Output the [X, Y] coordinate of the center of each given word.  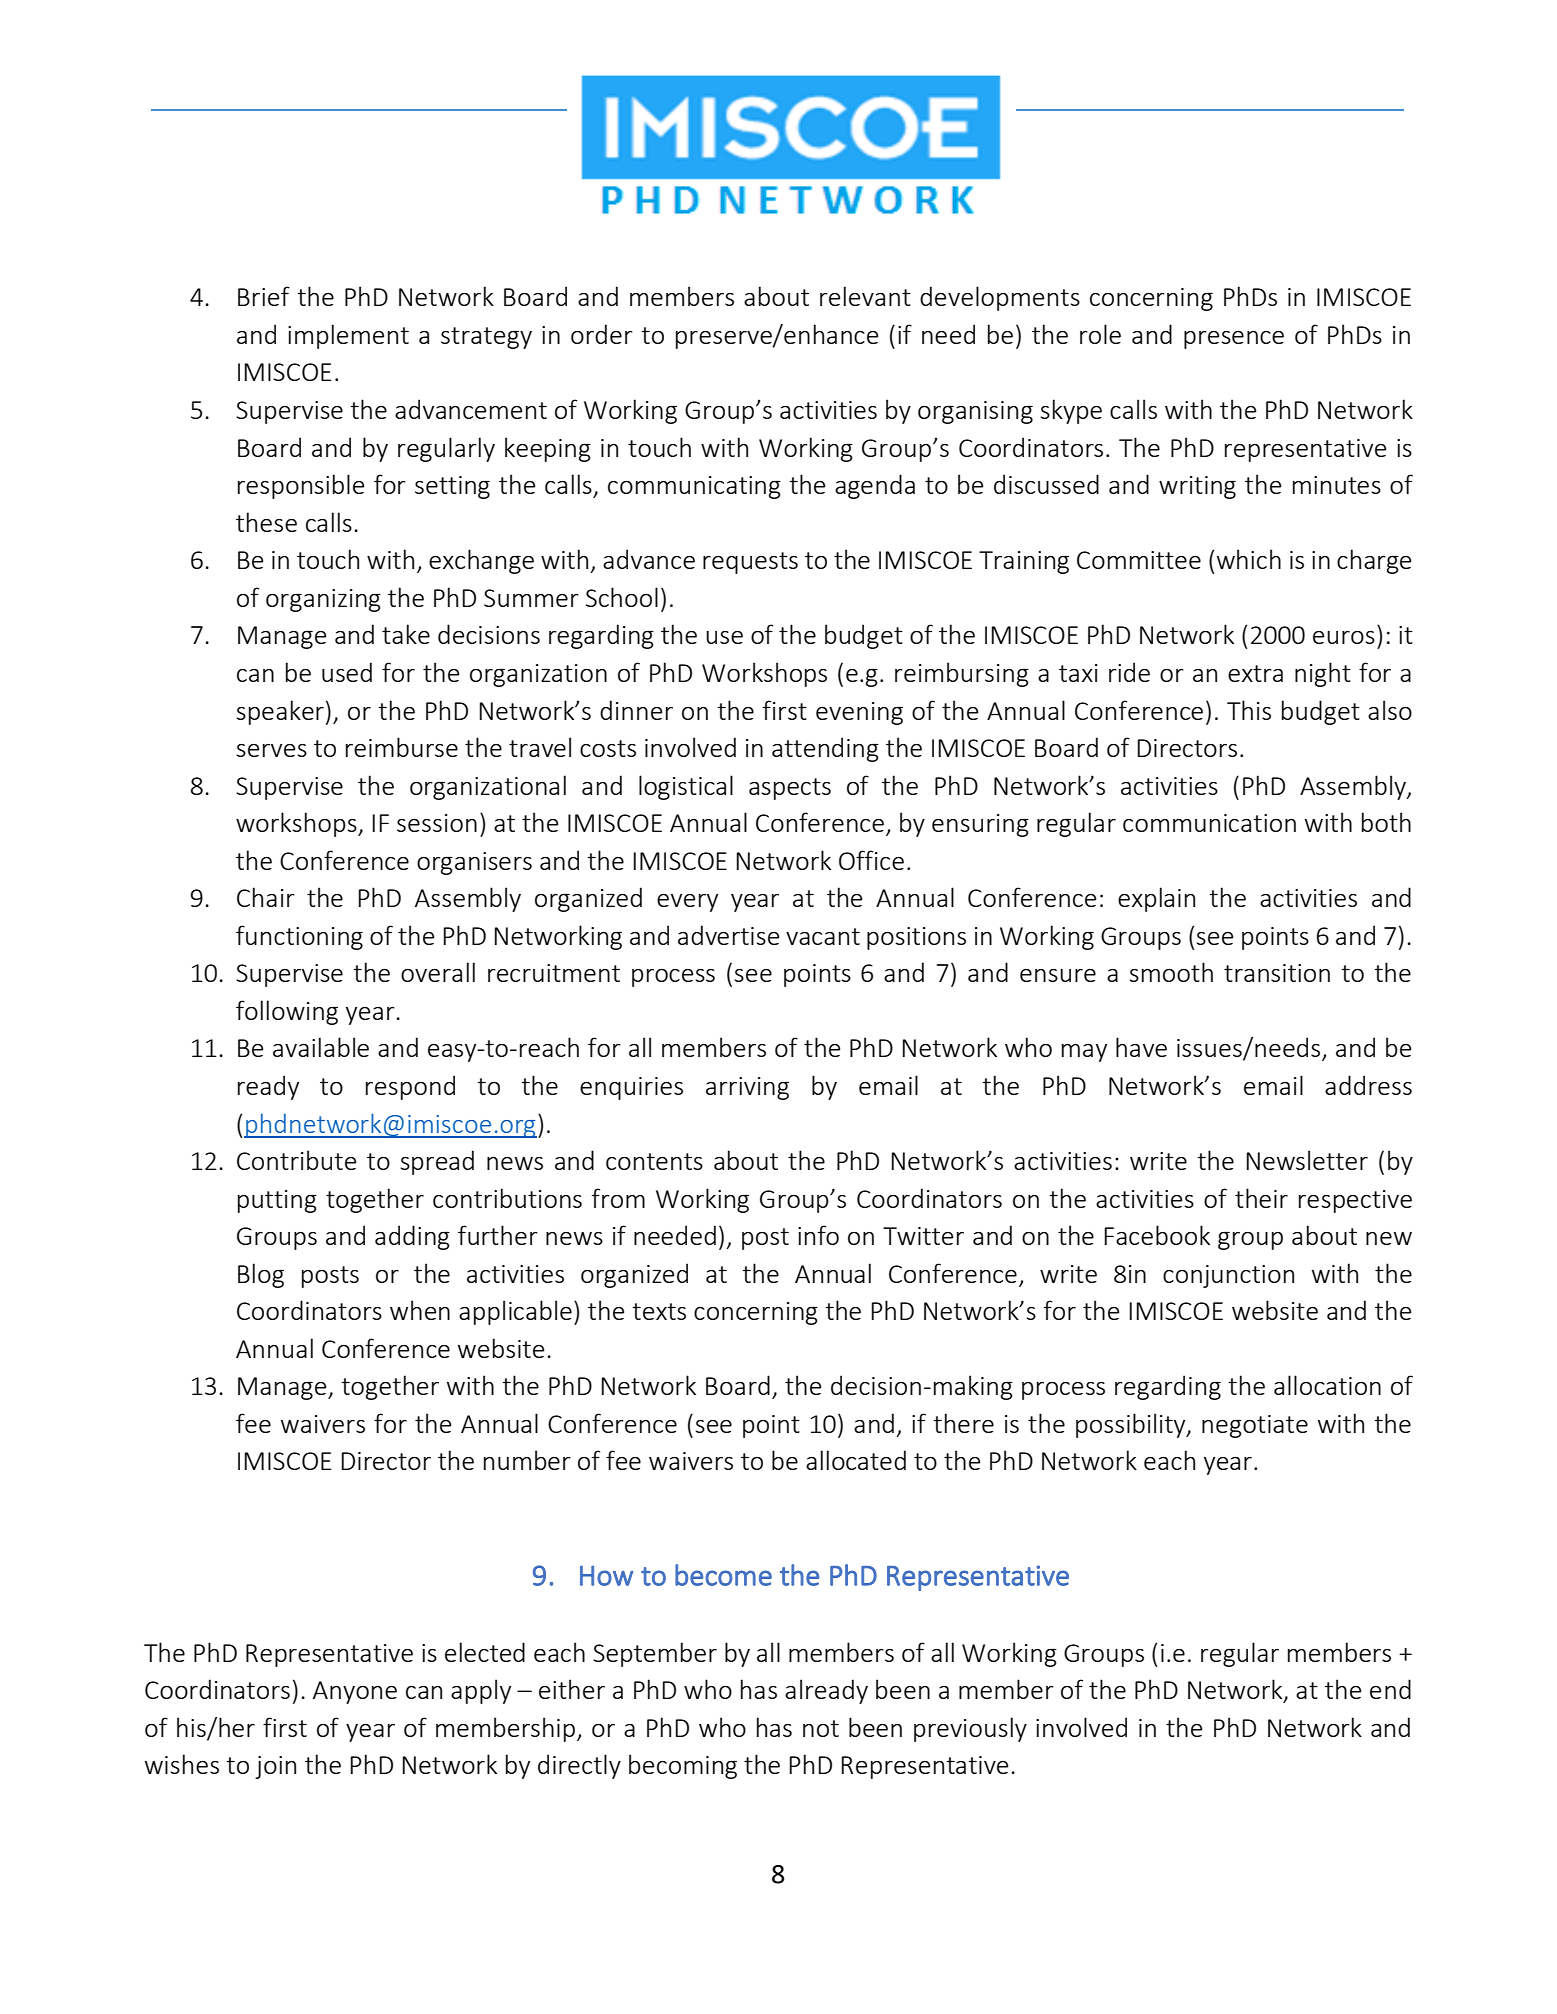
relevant [865, 296]
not [821, 1728]
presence [1234, 340]
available [321, 1047]
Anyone [355, 1692]
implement [348, 336]
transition [1277, 973]
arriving [747, 1088]
